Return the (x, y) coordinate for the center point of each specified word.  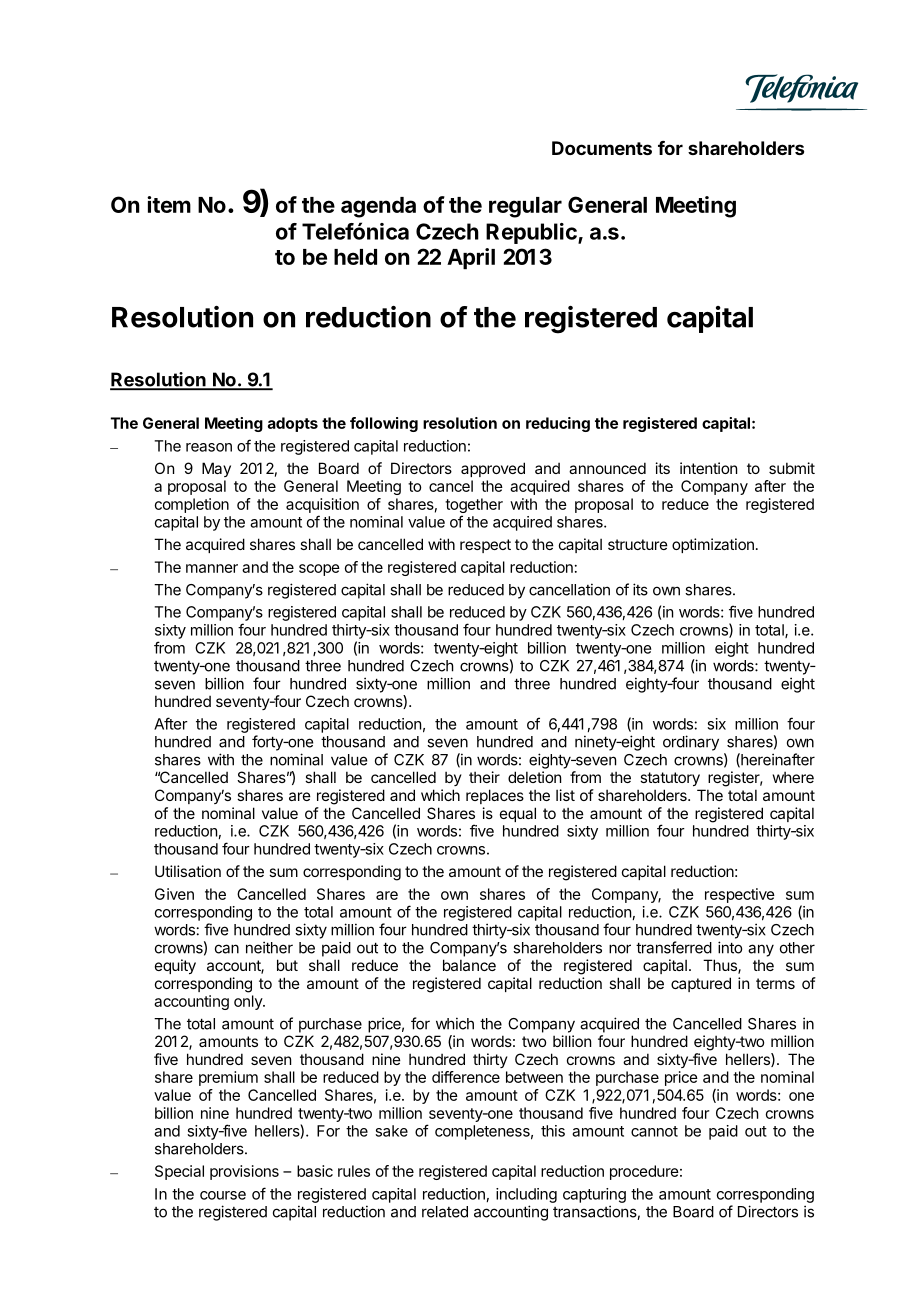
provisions (244, 1172)
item (169, 204)
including (526, 1195)
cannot (654, 1131)
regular (525, 207)
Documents (602, 148)
